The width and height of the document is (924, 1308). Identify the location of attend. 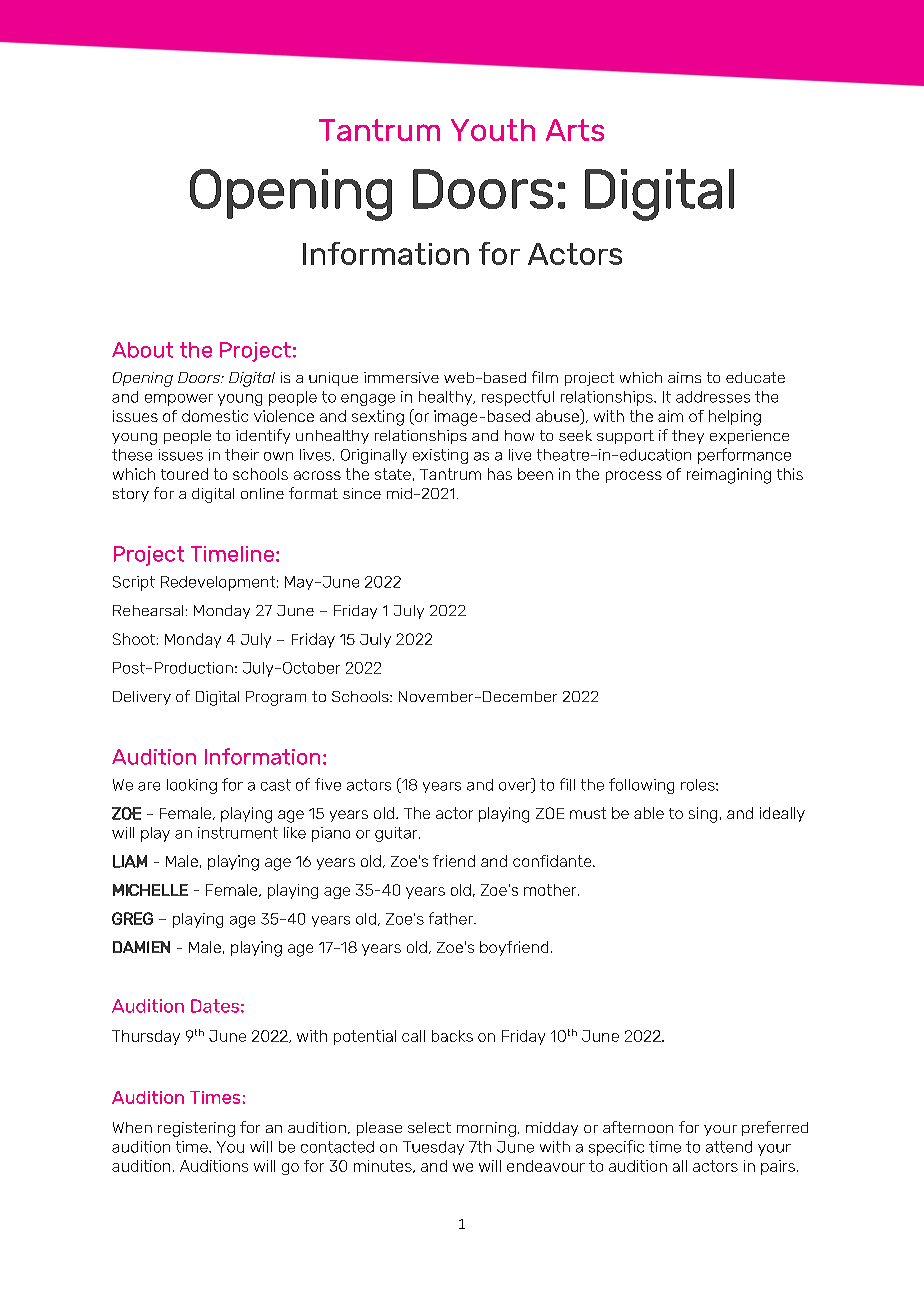
(729, 1147).
